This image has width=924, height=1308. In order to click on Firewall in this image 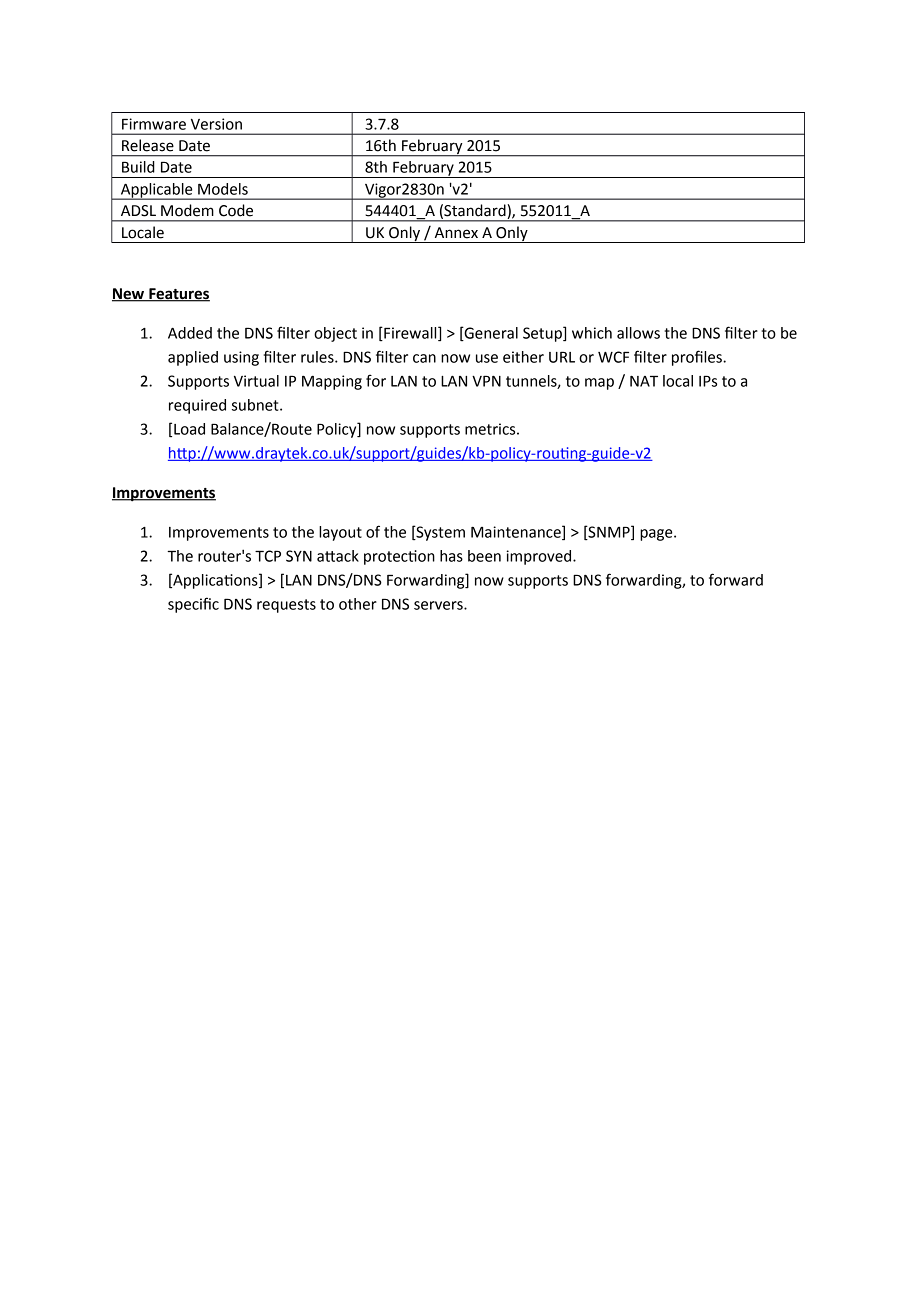, I will do `click(410, 334)`.
